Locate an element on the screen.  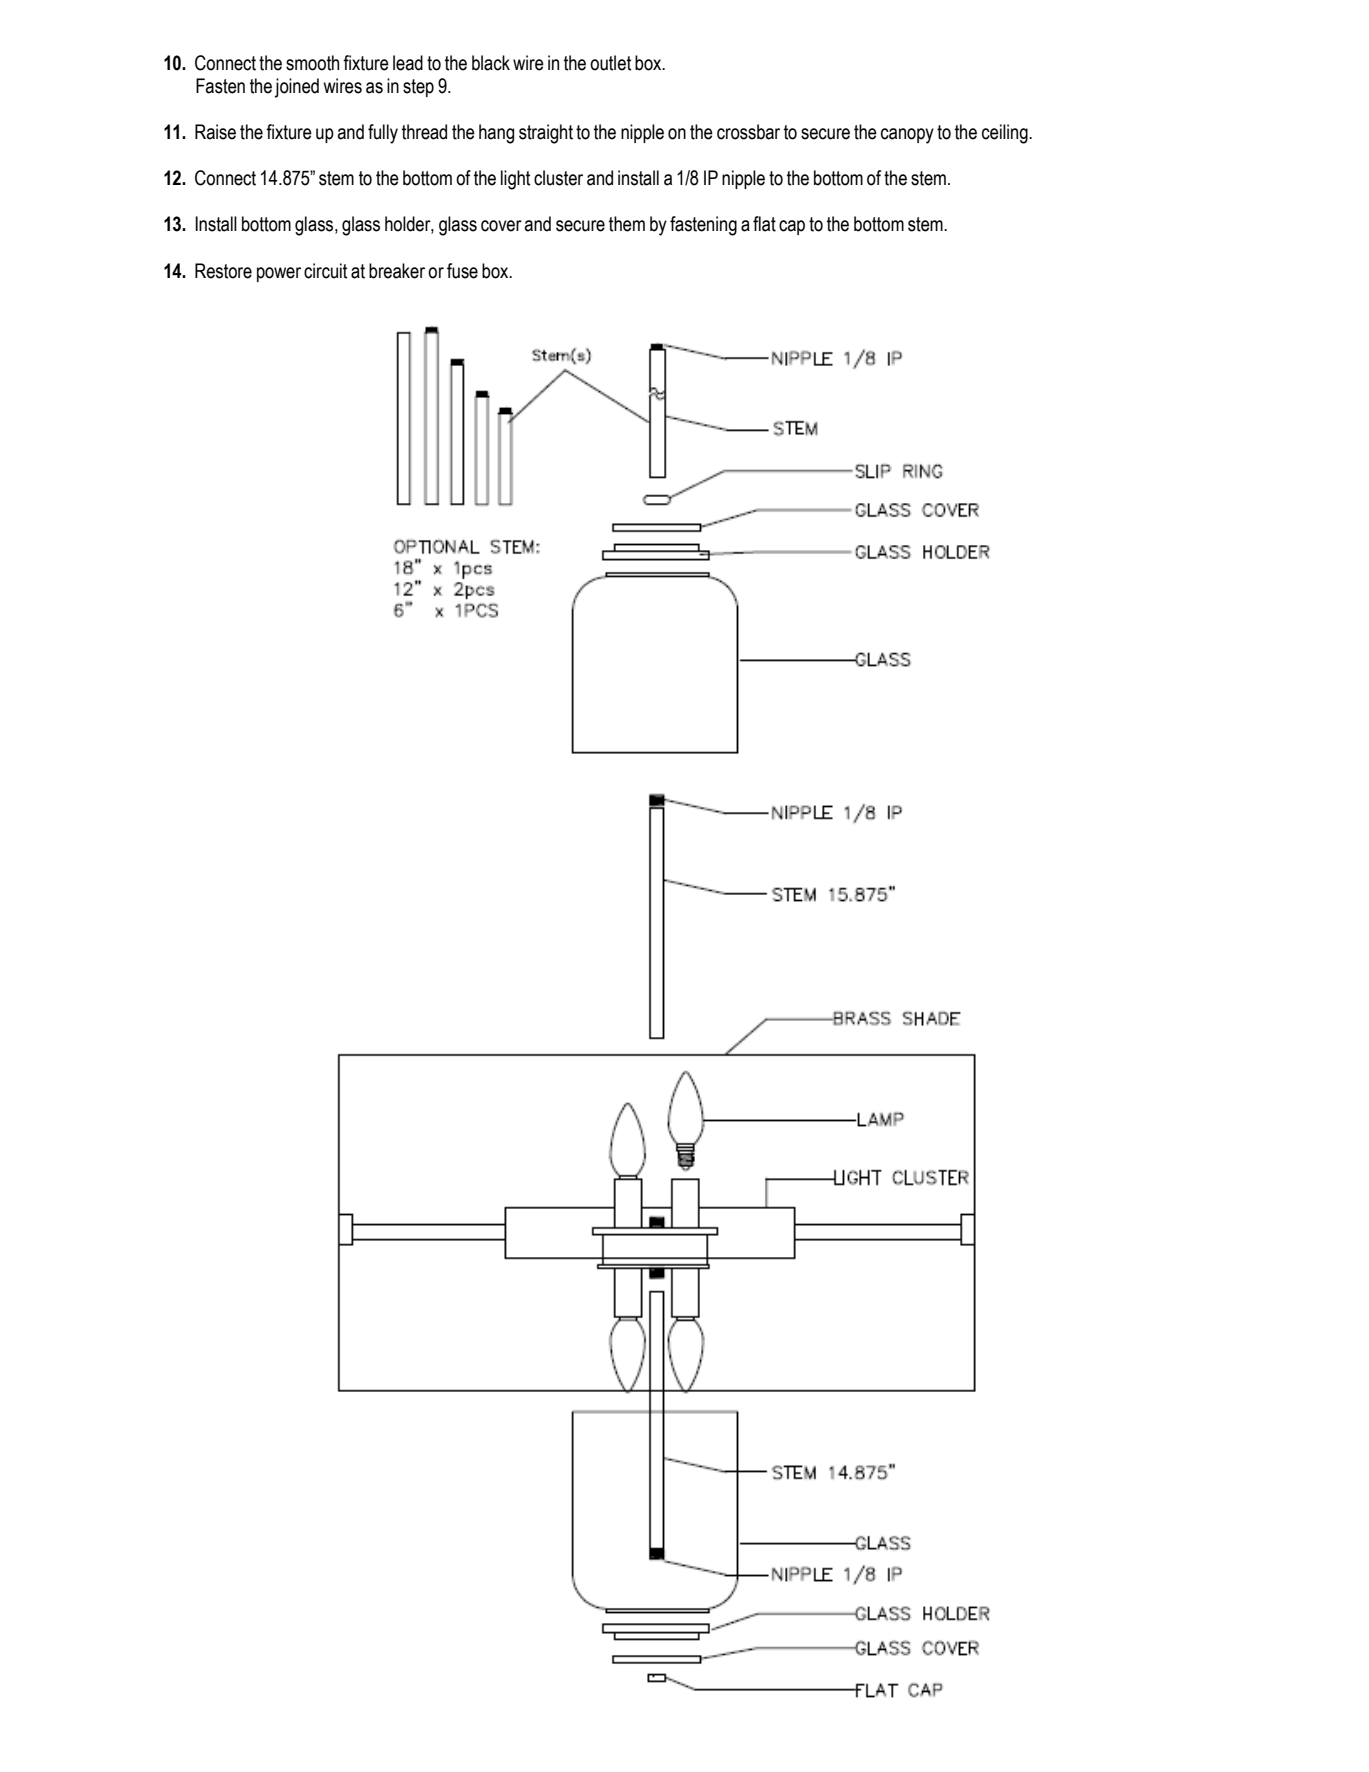
outlet is located at coordinates (610, 63).
